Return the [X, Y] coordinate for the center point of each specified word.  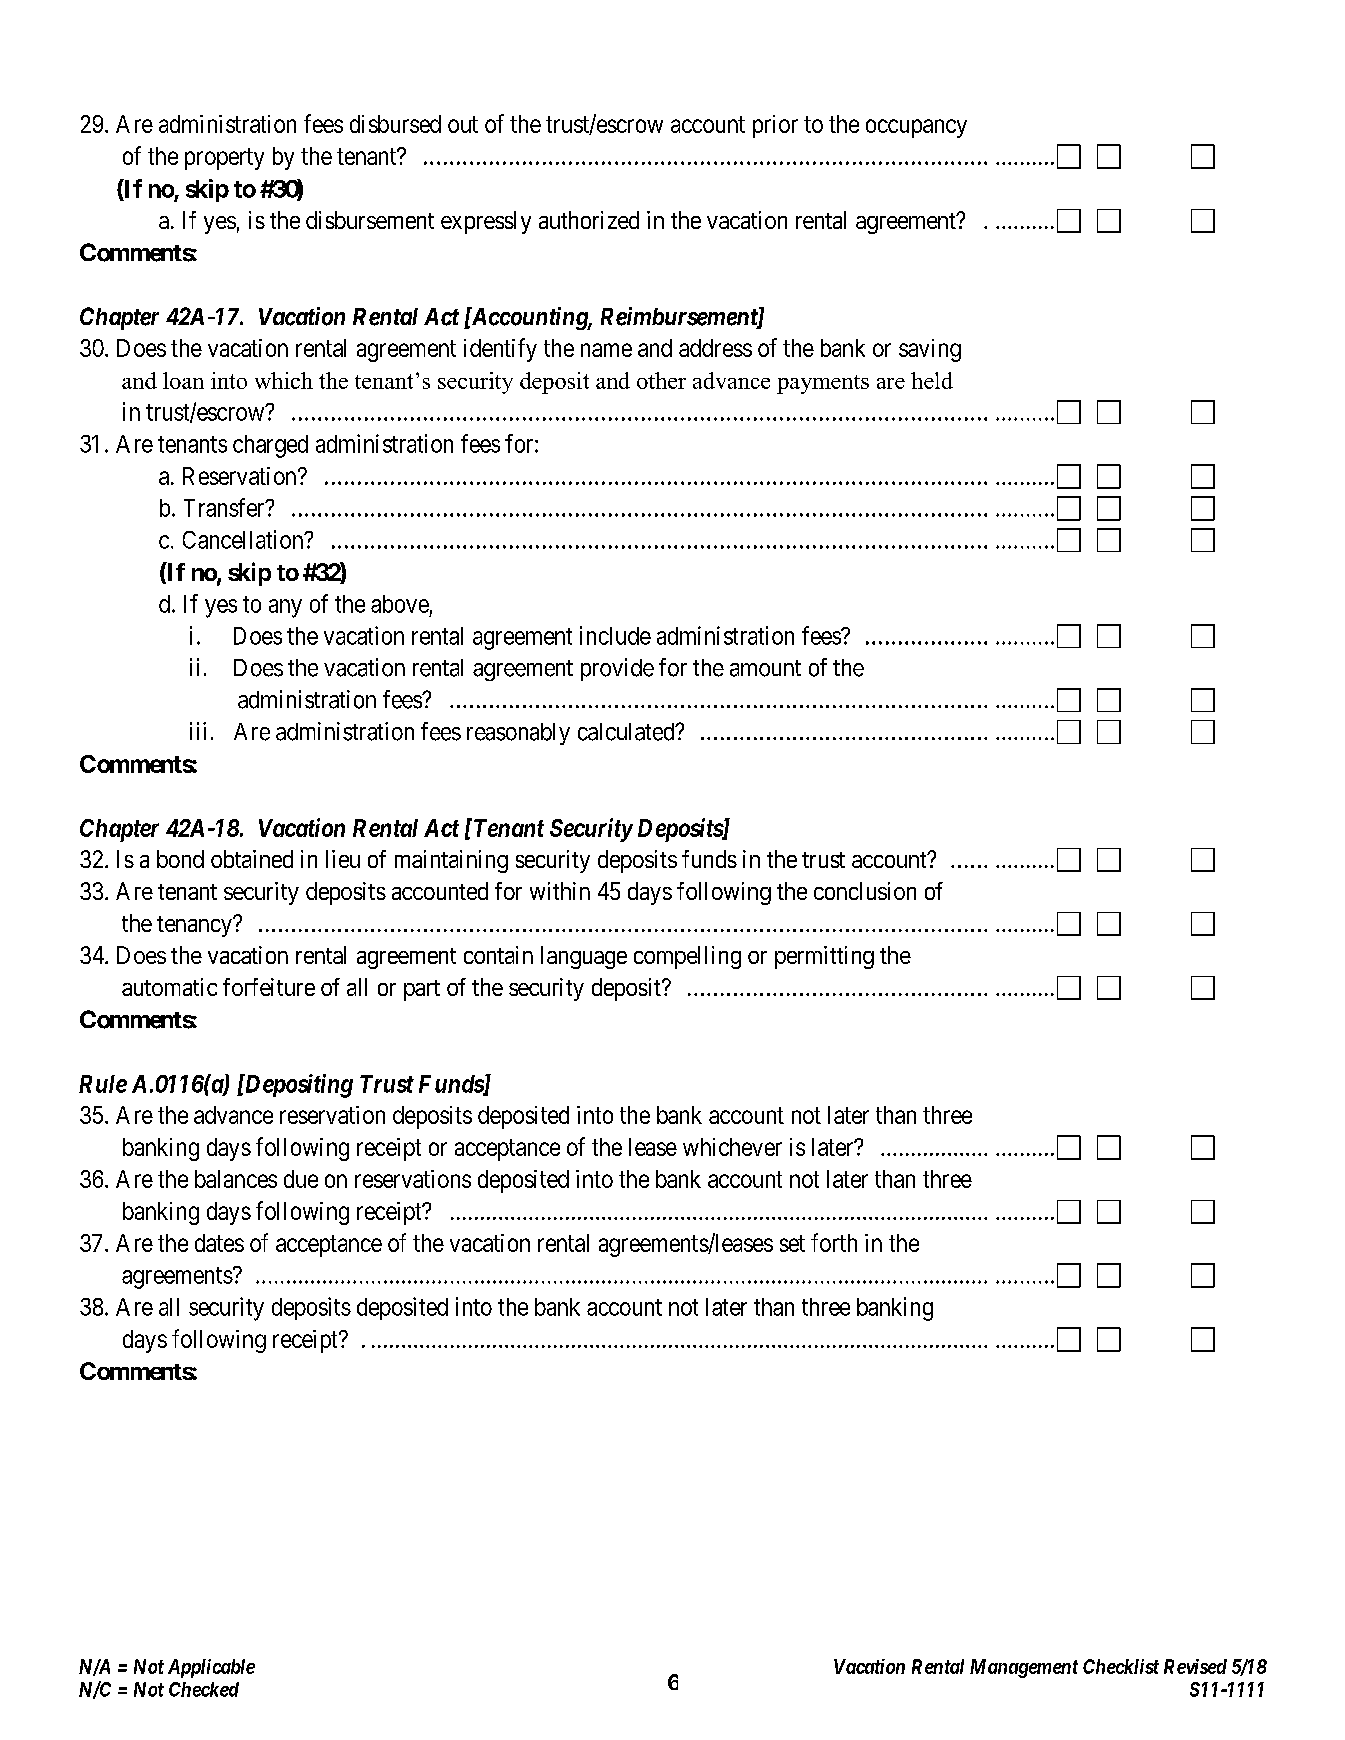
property [224, 159]
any [285, 608]
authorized [589, 220]
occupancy [916, 128]
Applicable [211, 1668]
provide [617, 669]
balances [236, 1179]
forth [834, 1242]
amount [765, 668]
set [792, 1243]
